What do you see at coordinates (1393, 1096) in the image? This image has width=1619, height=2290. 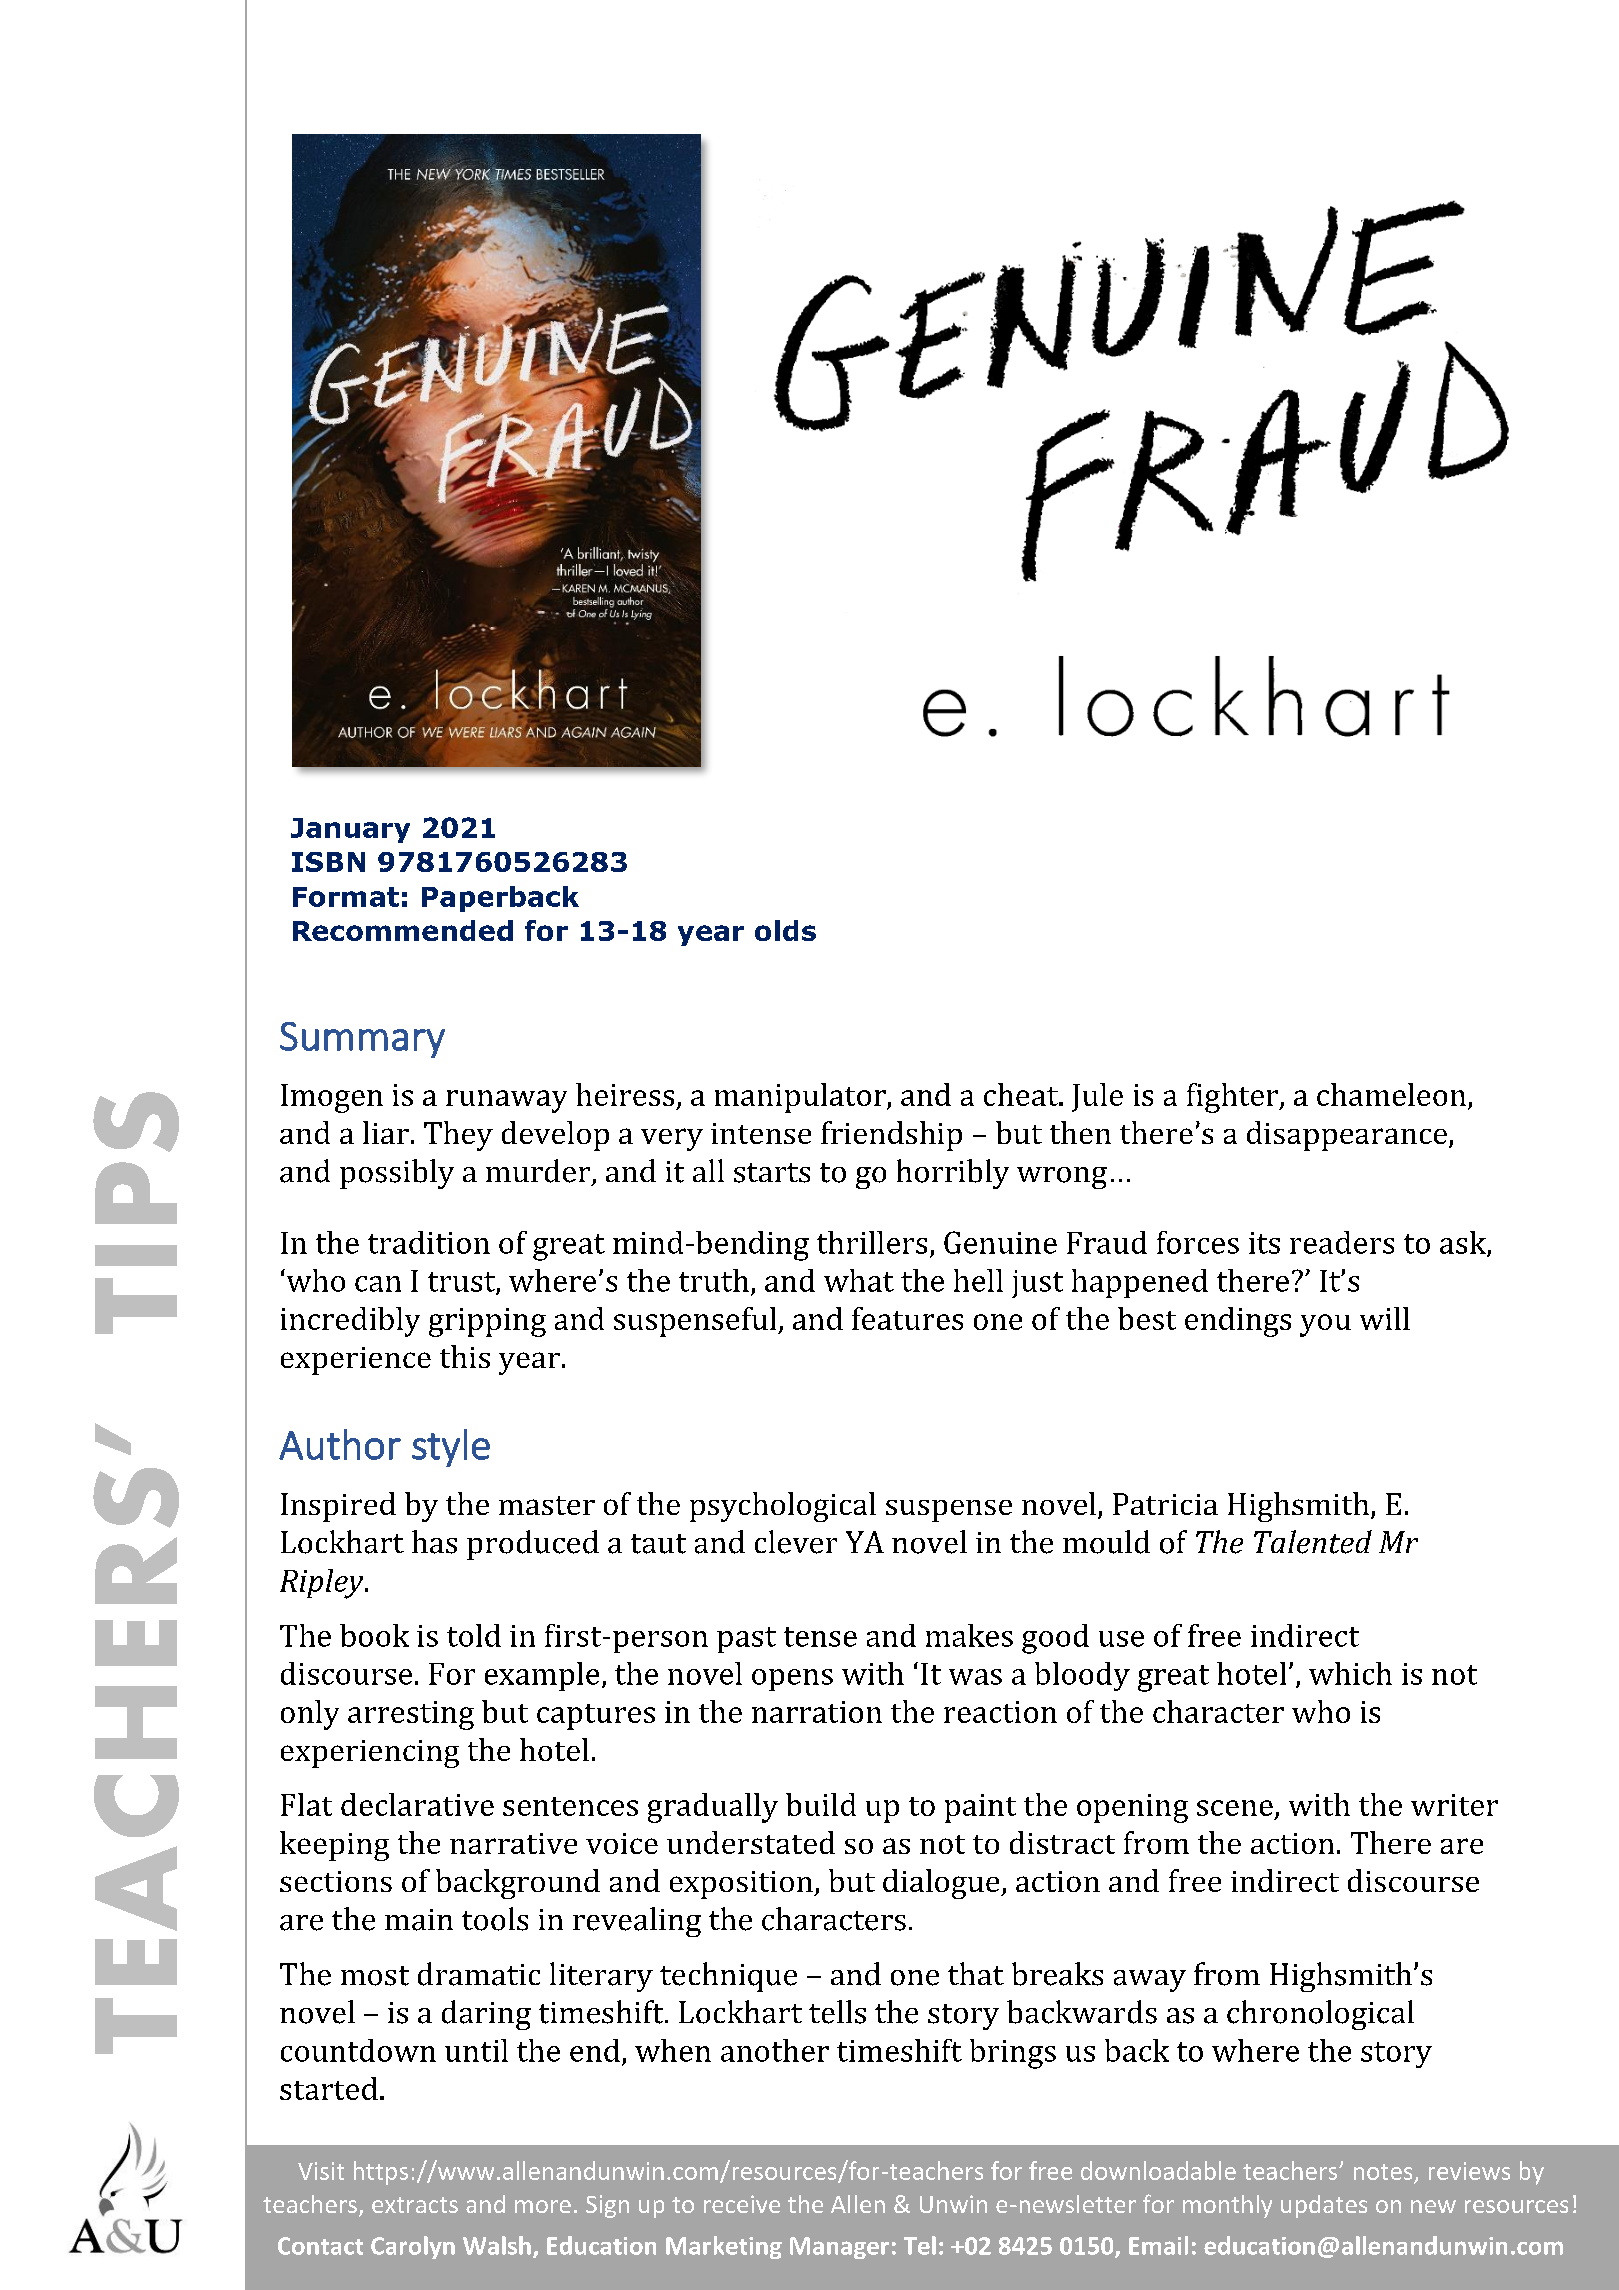 I see `chameleon` at bounding box center [1393, 1096].
